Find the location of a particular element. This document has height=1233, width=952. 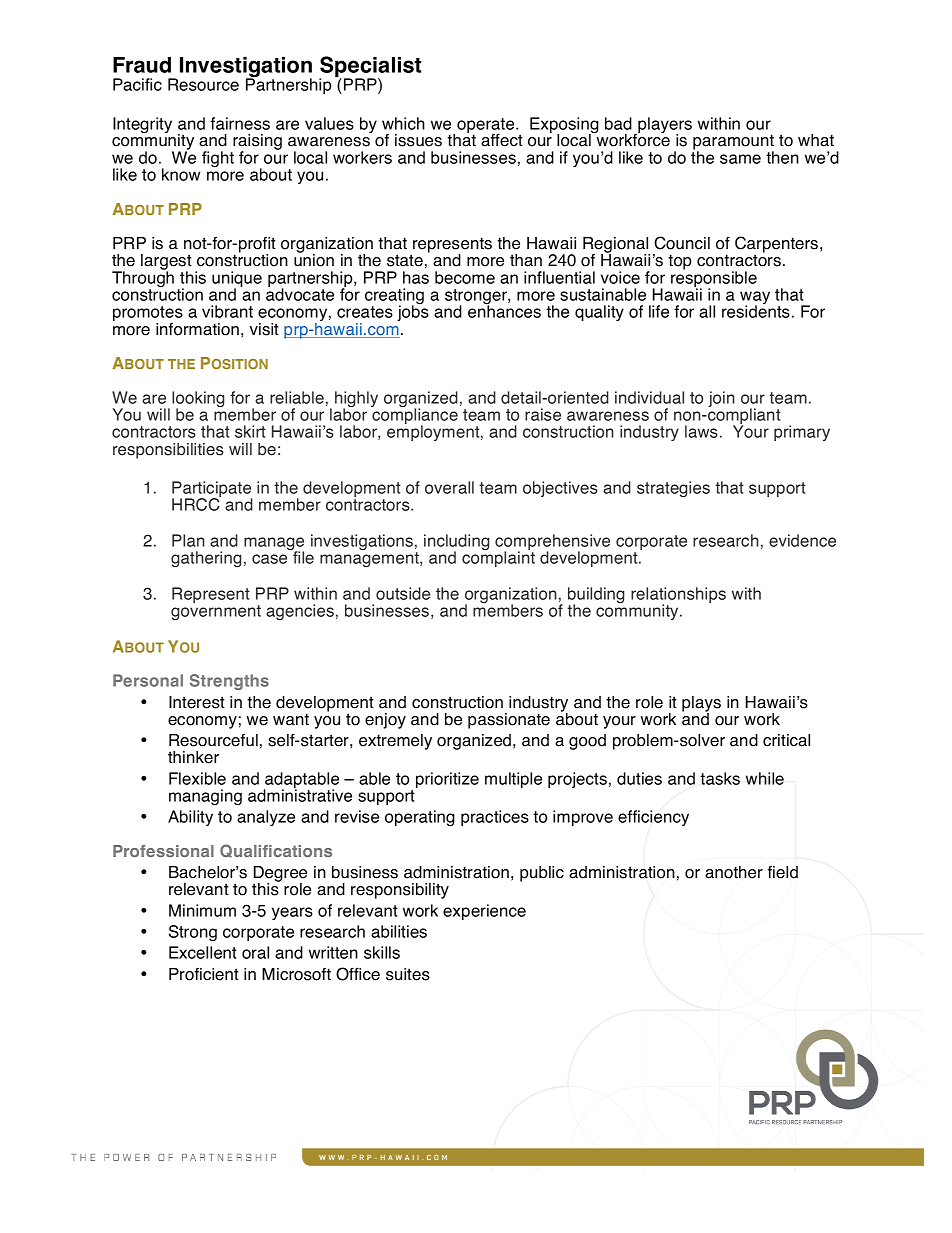

fairness is located at coordinates (240, 123).
